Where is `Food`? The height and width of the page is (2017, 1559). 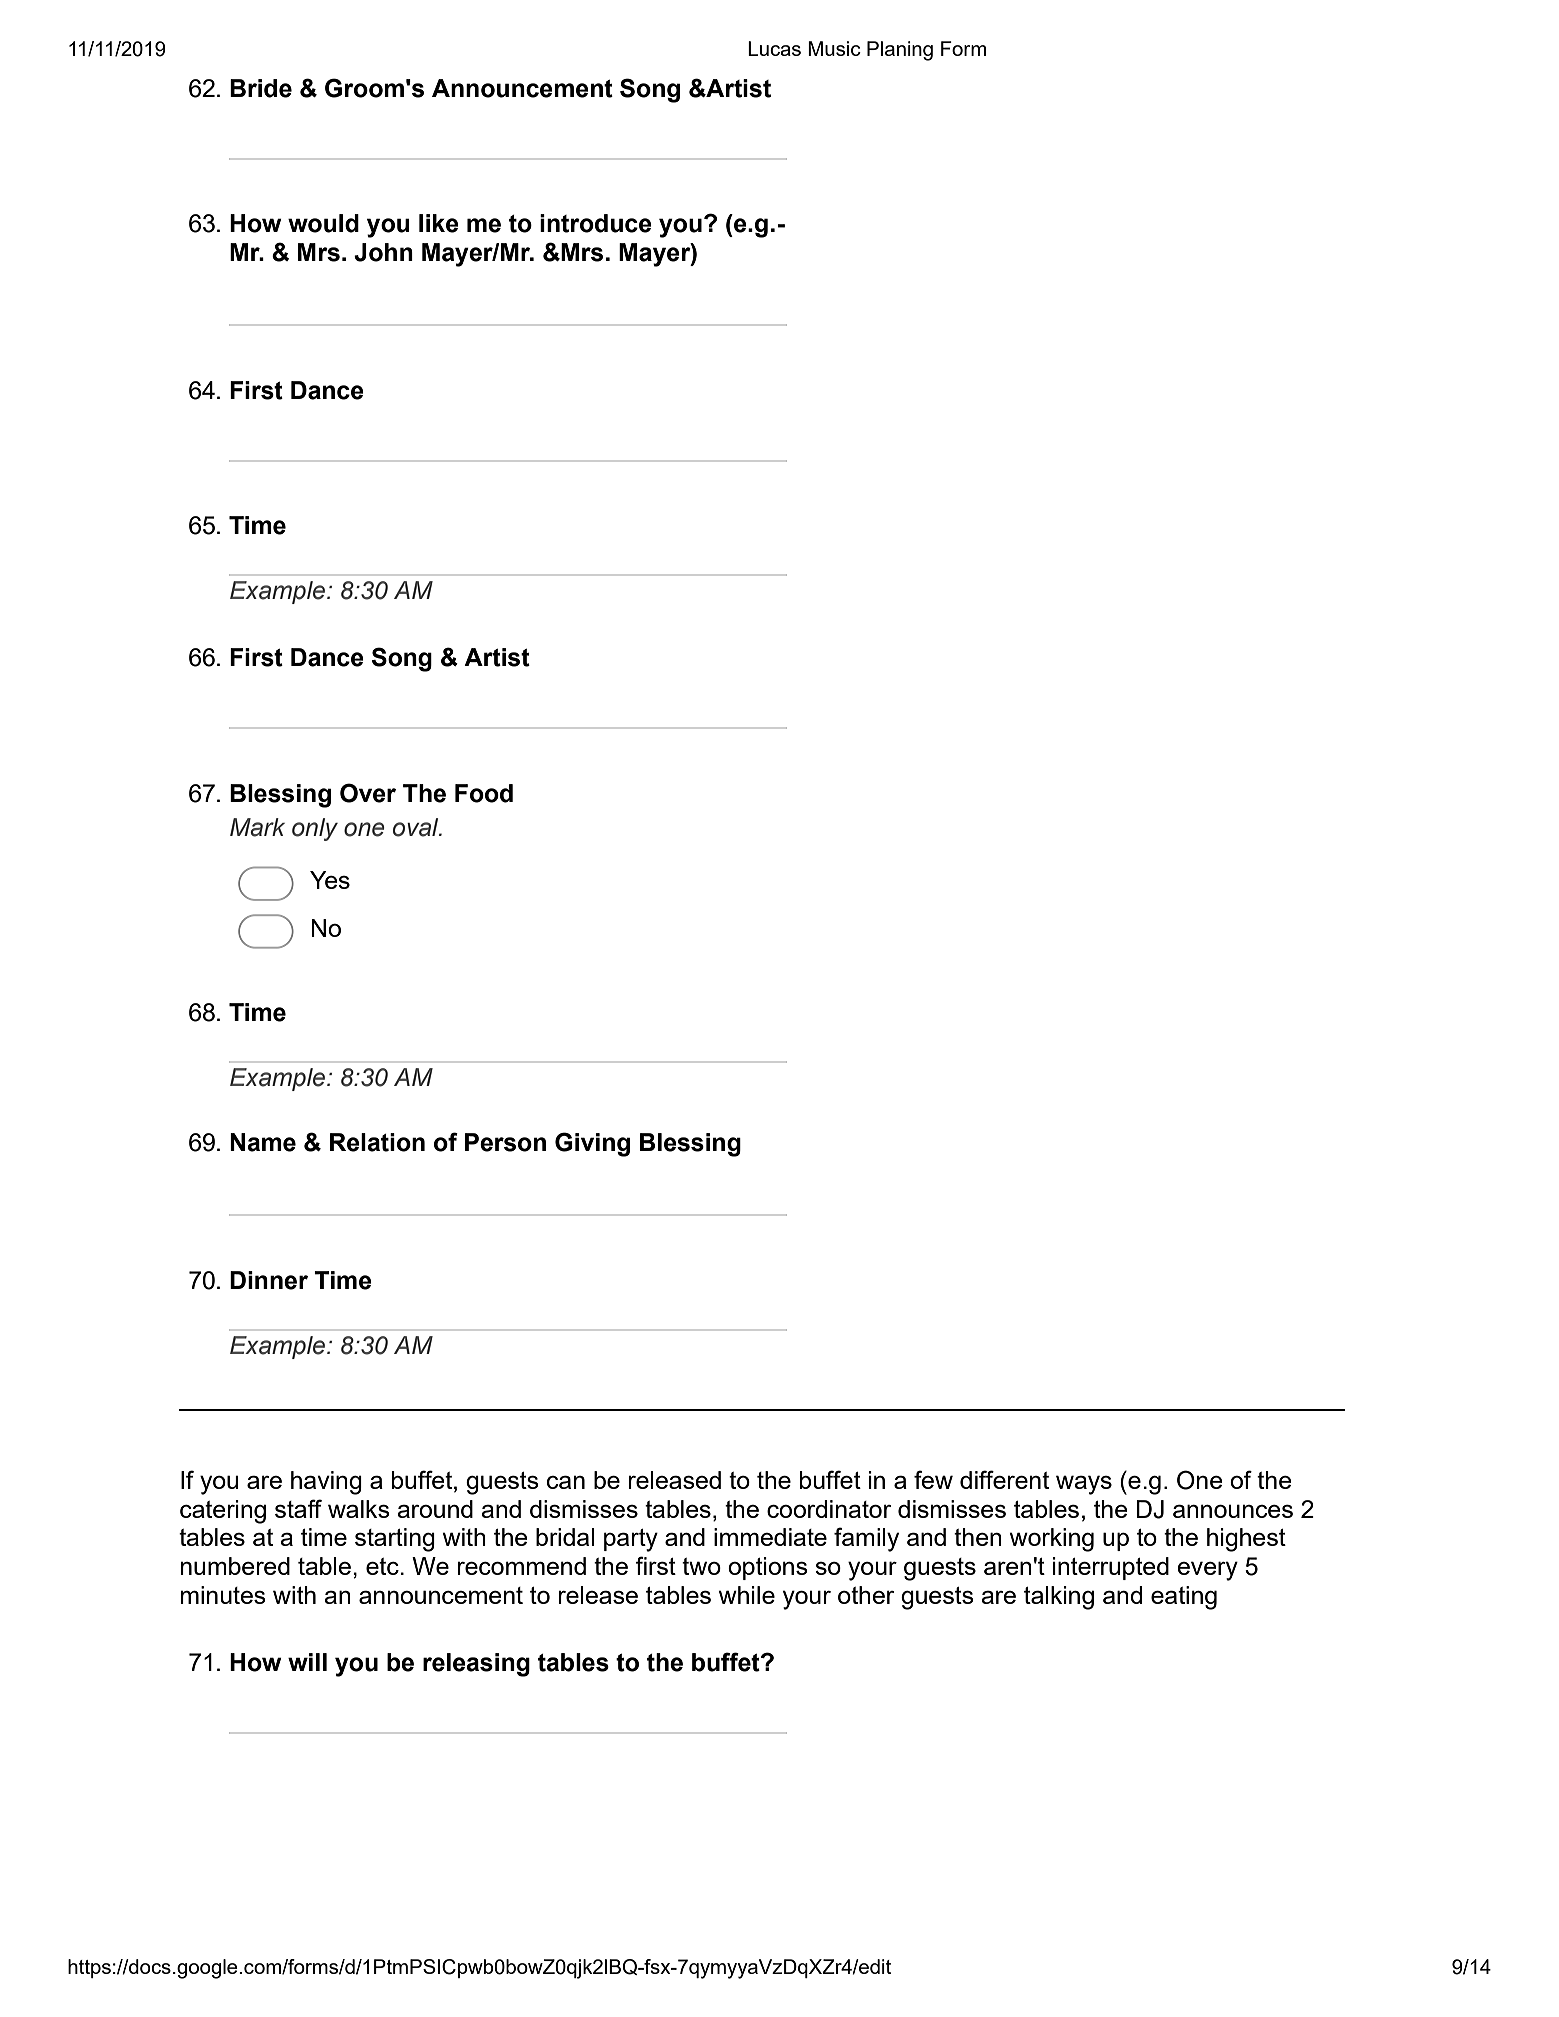 Food is located at coordinates (484, 793).
